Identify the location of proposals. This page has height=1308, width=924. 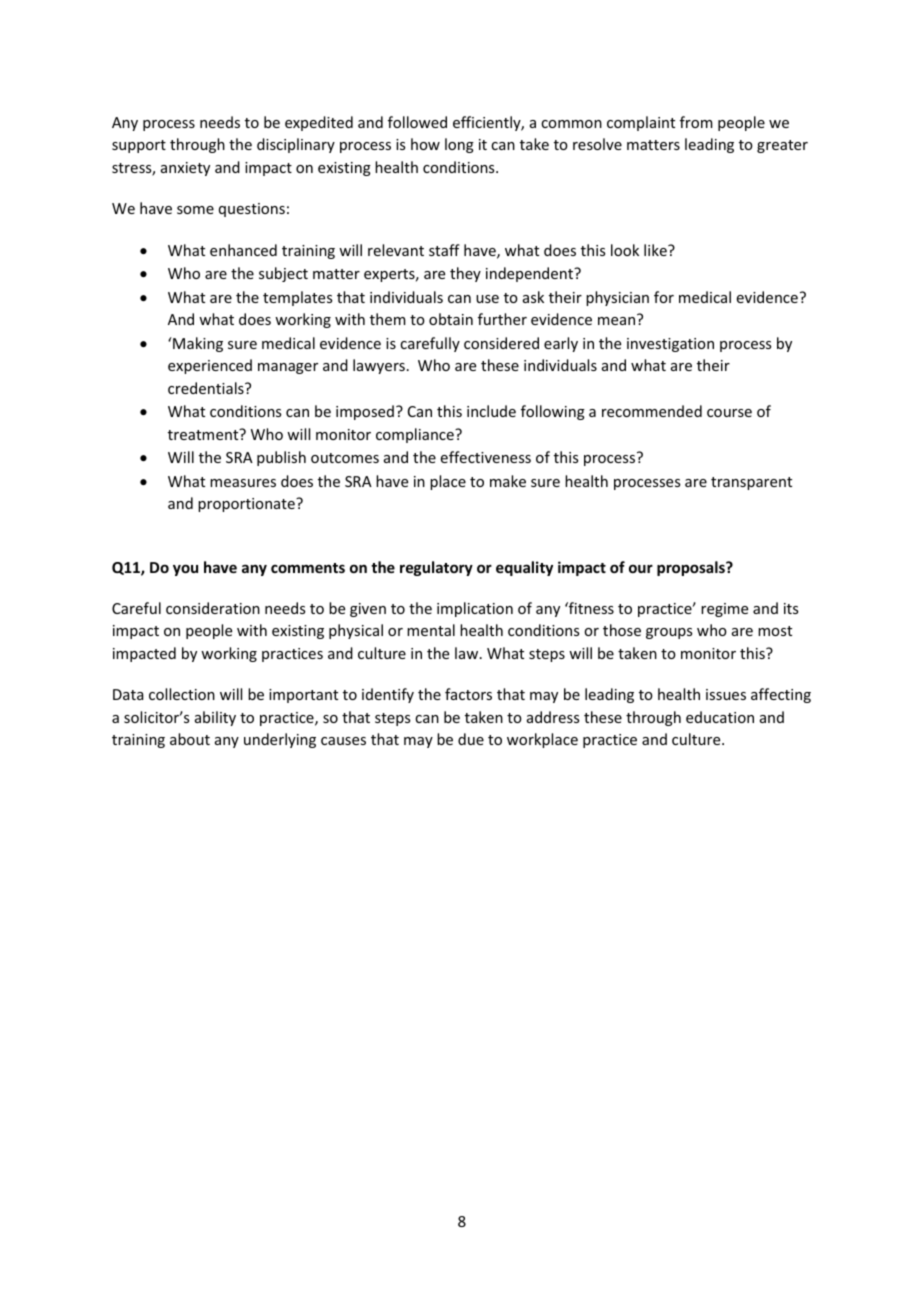
(692, 568).
